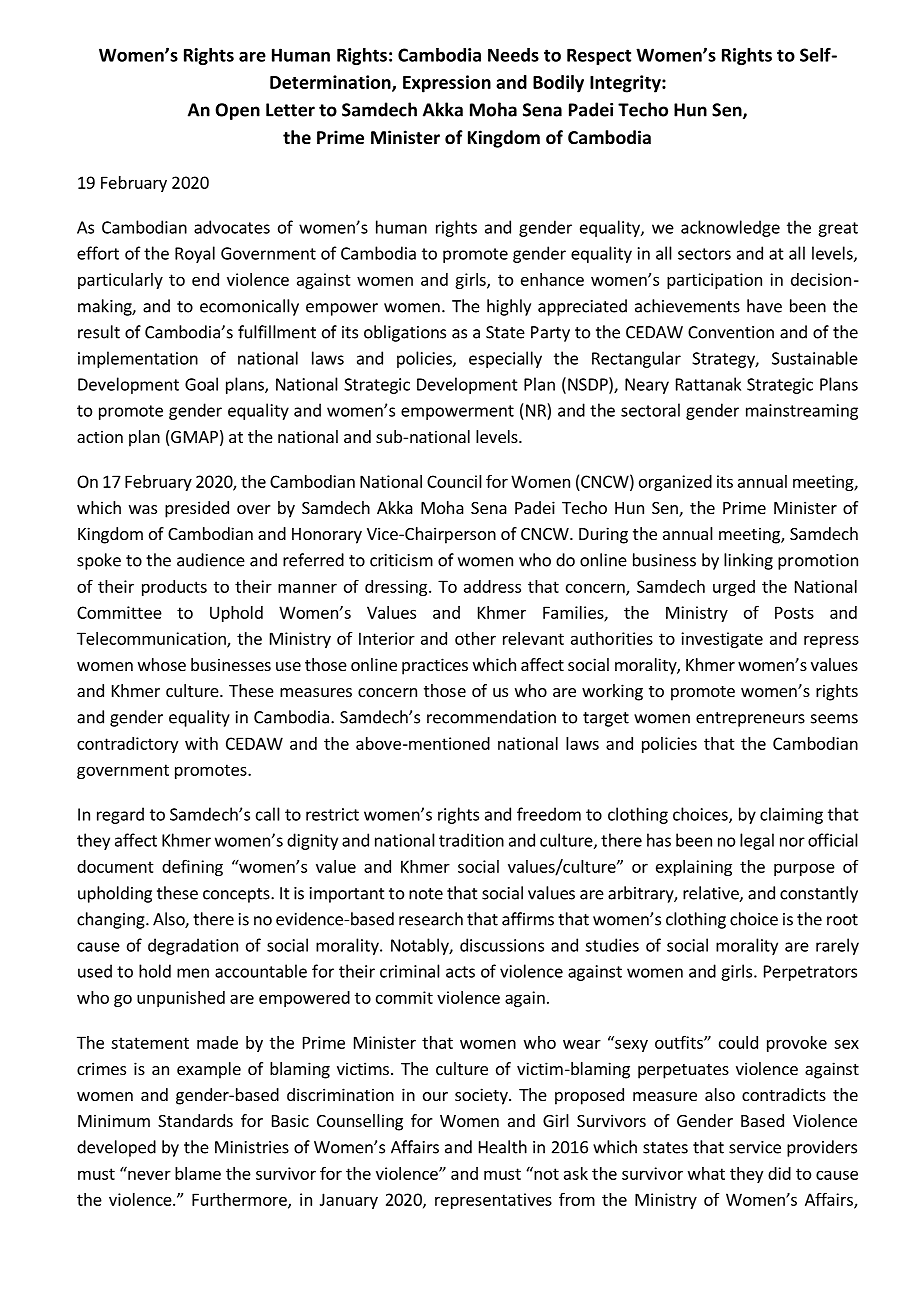  I want to click on Council, so click(454, 481).
